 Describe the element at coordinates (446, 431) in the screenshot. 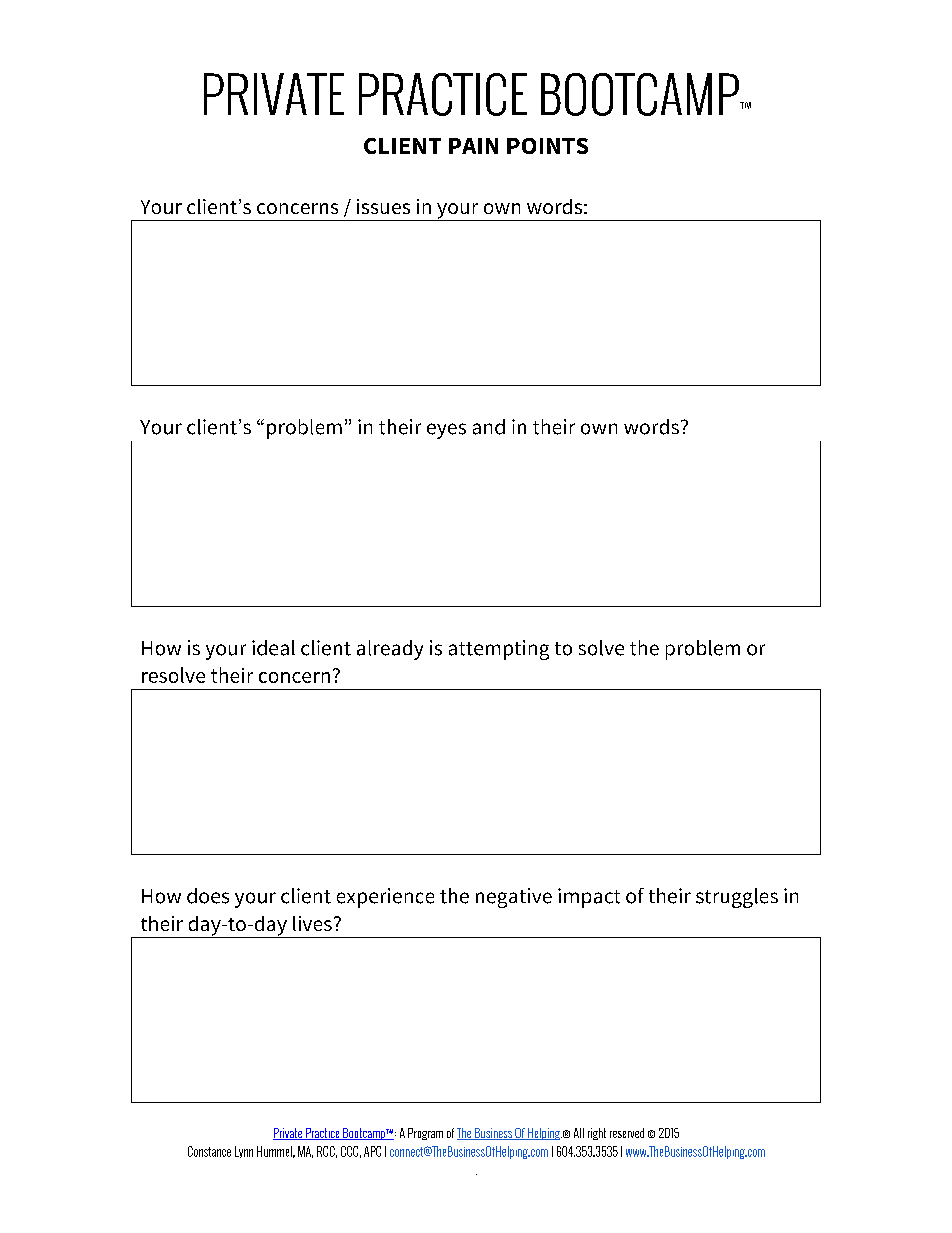

I see `eyes` at that location.
